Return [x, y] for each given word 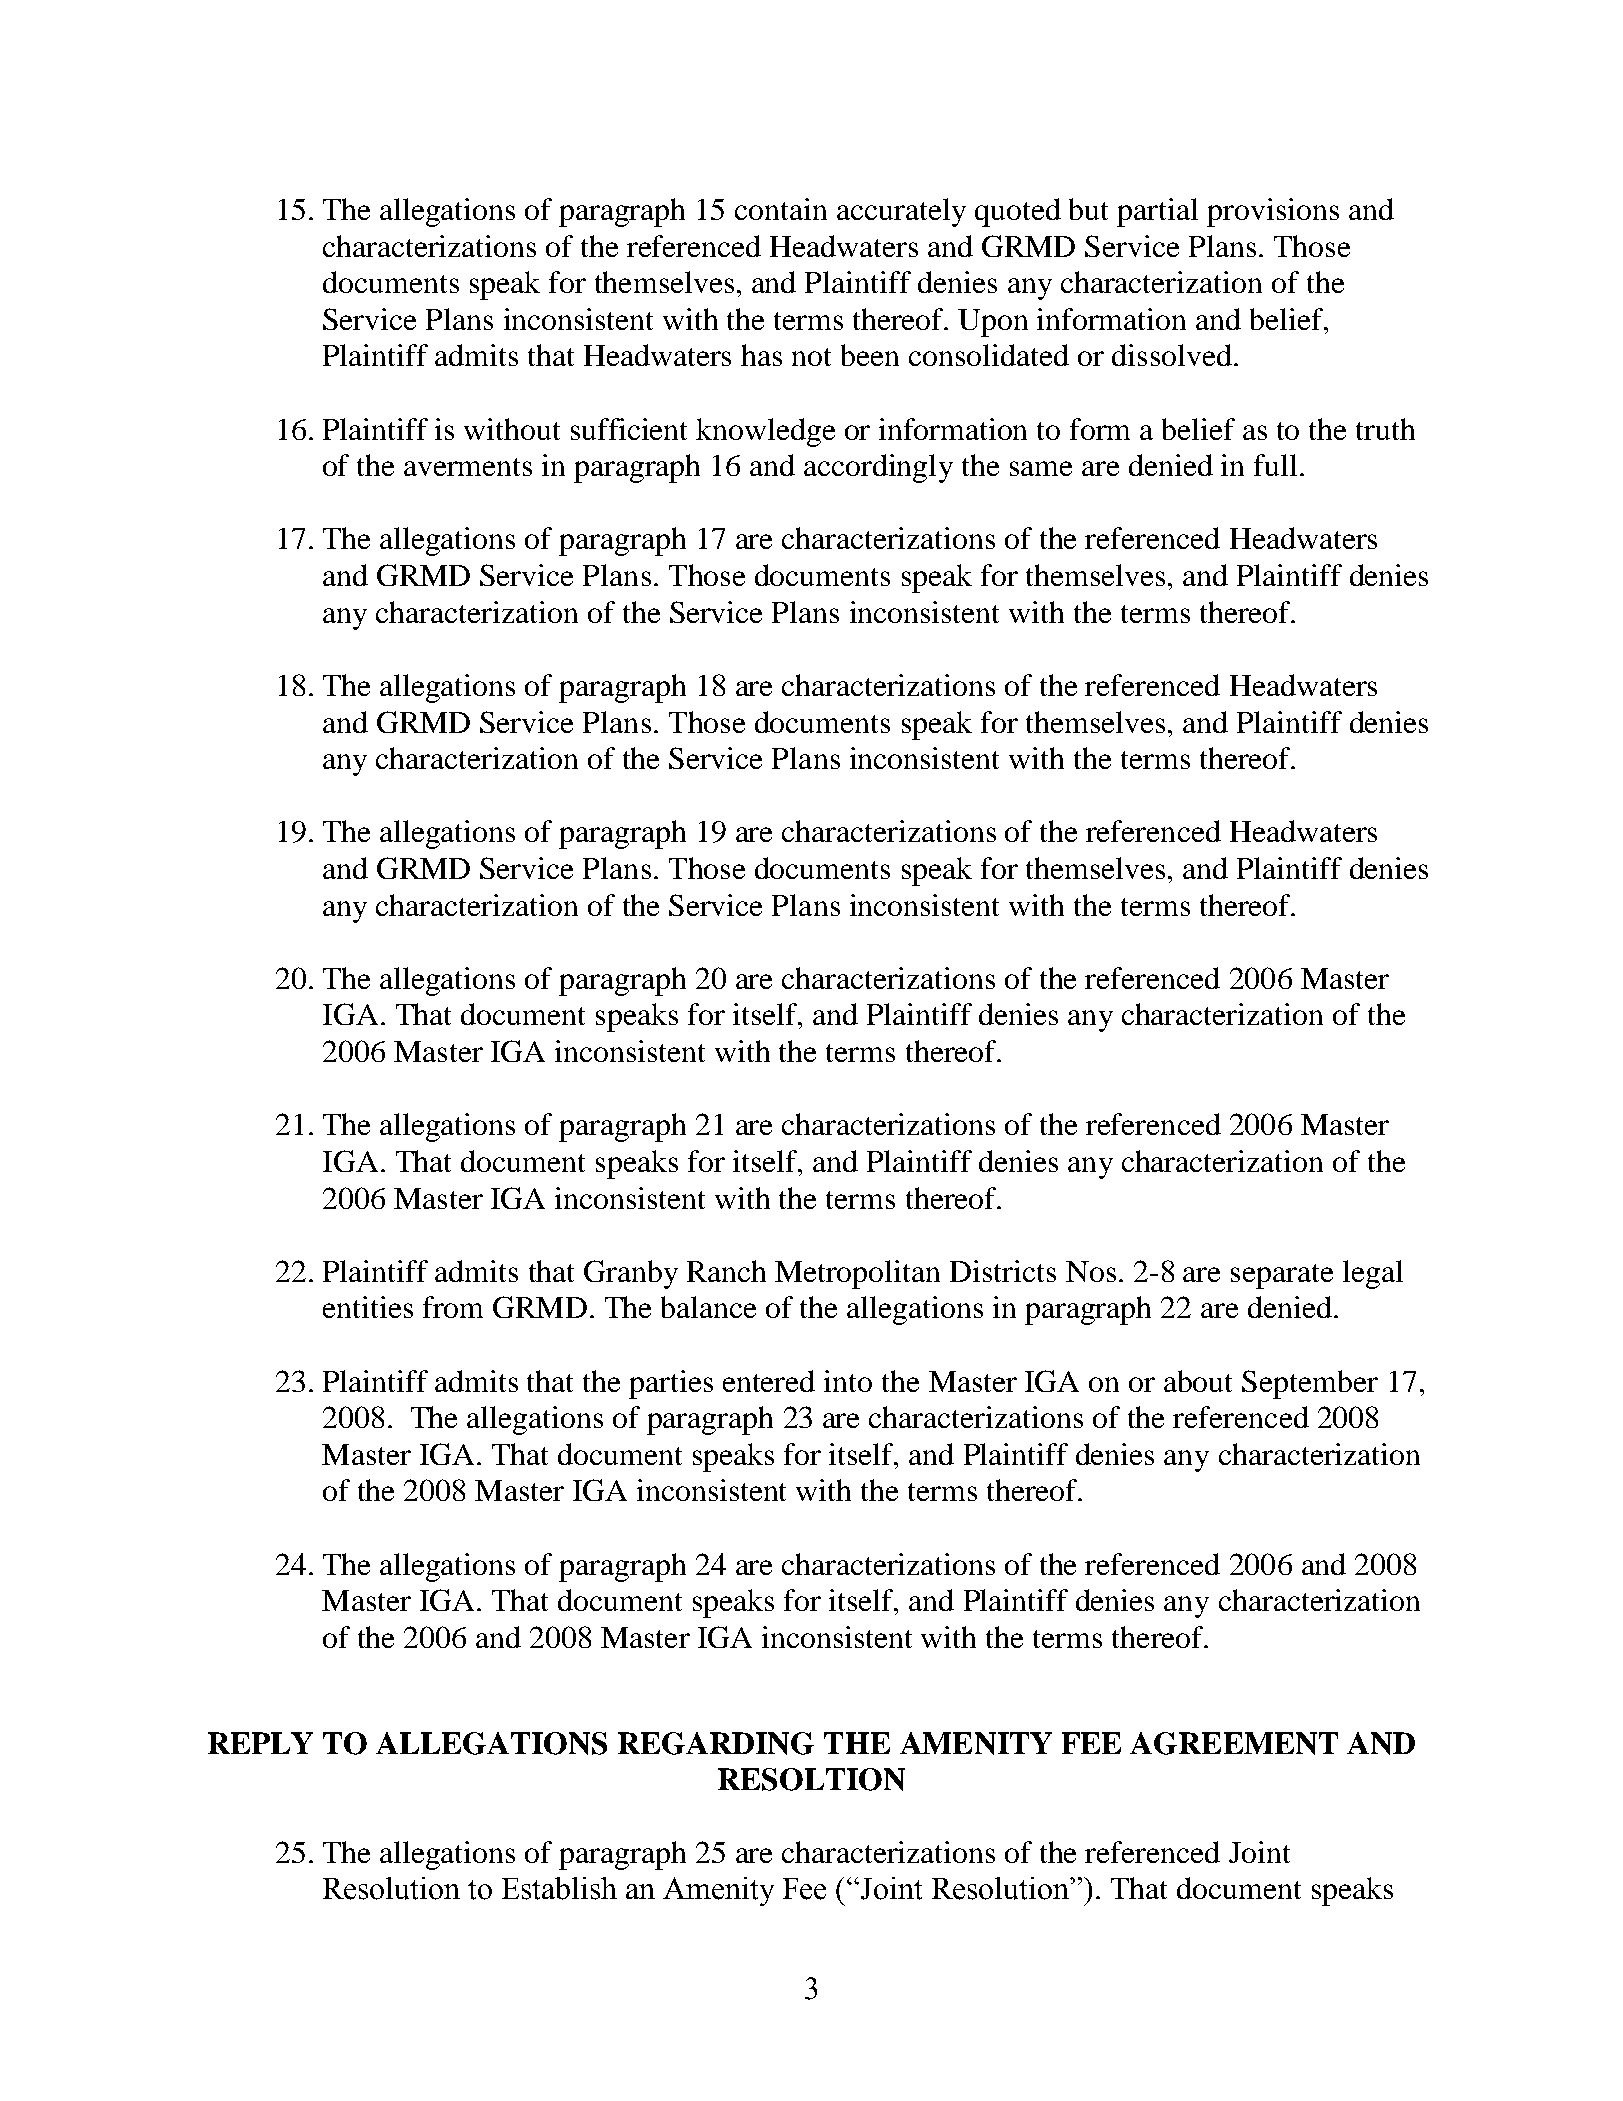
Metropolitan [857, 1274]
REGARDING [716, 1743]
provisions [1273, 212]
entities [368, 1307]
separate [1282, 1276]
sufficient [629, 429]
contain [781, 209]
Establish [559, 1888]
